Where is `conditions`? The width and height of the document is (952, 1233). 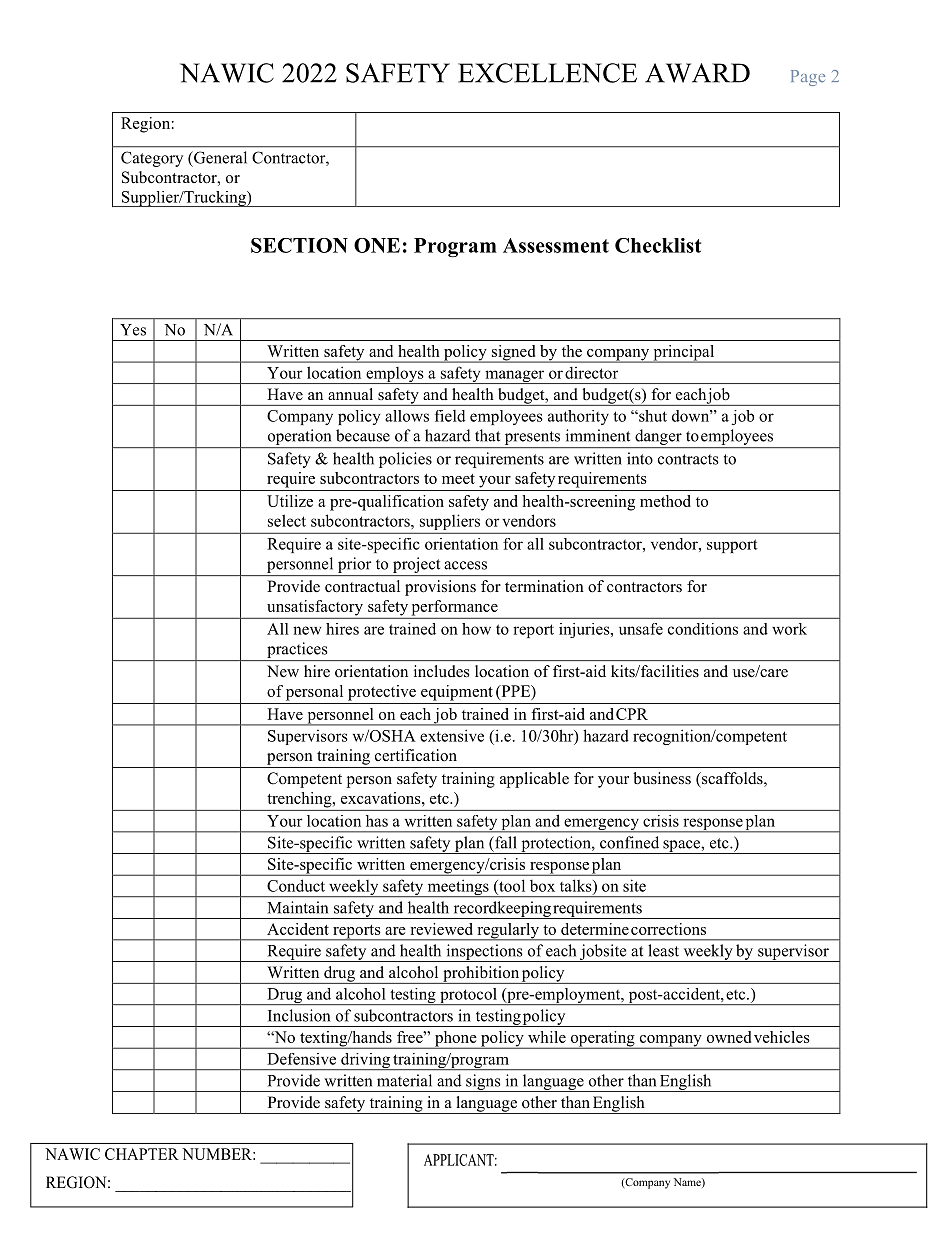 conditions is located at coordinates (703, 629).
